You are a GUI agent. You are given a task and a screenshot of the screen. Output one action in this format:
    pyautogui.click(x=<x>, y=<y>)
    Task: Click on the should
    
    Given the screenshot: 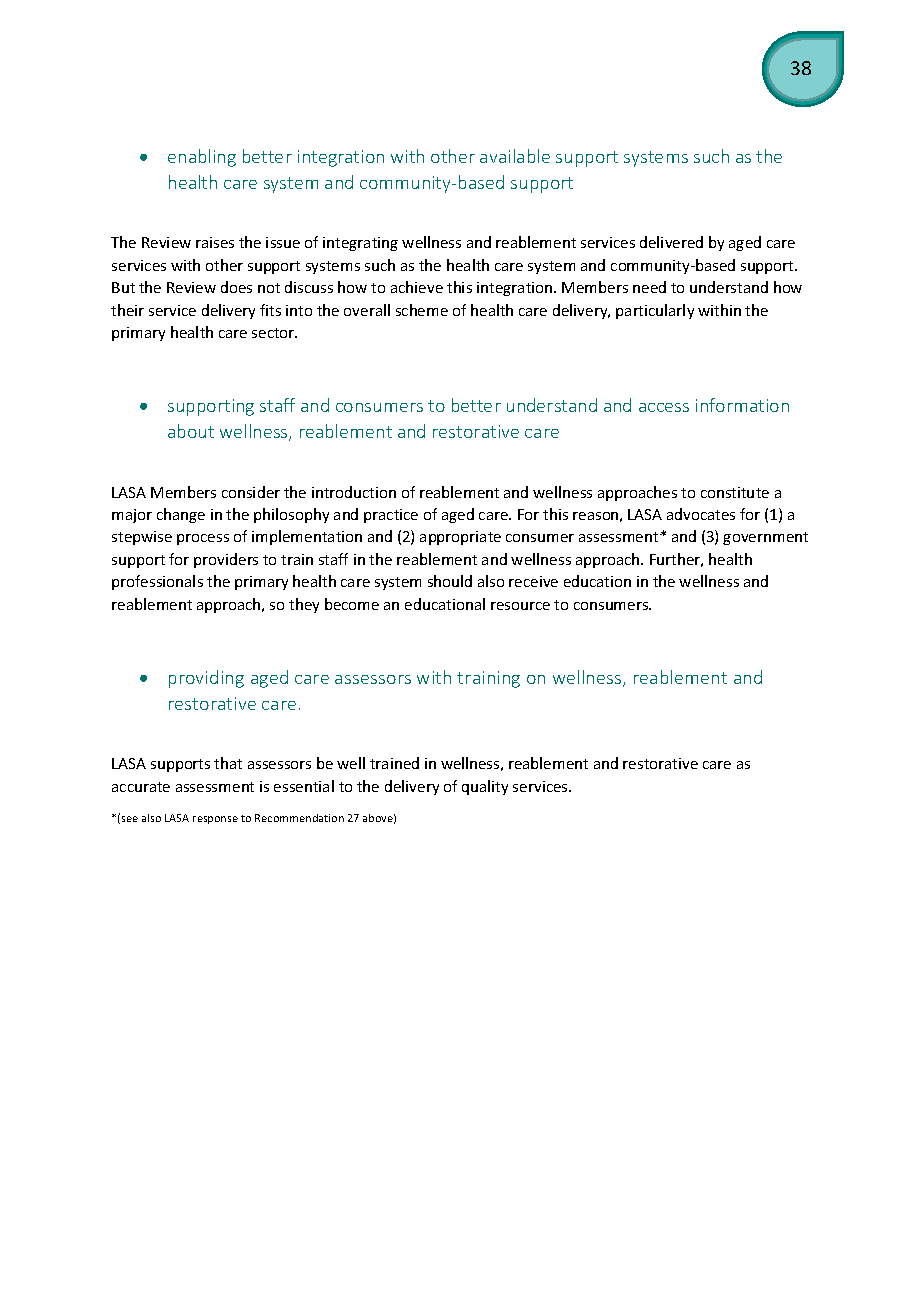 What is the action you would take?
    pyautogui.click(x=450, y=581)
